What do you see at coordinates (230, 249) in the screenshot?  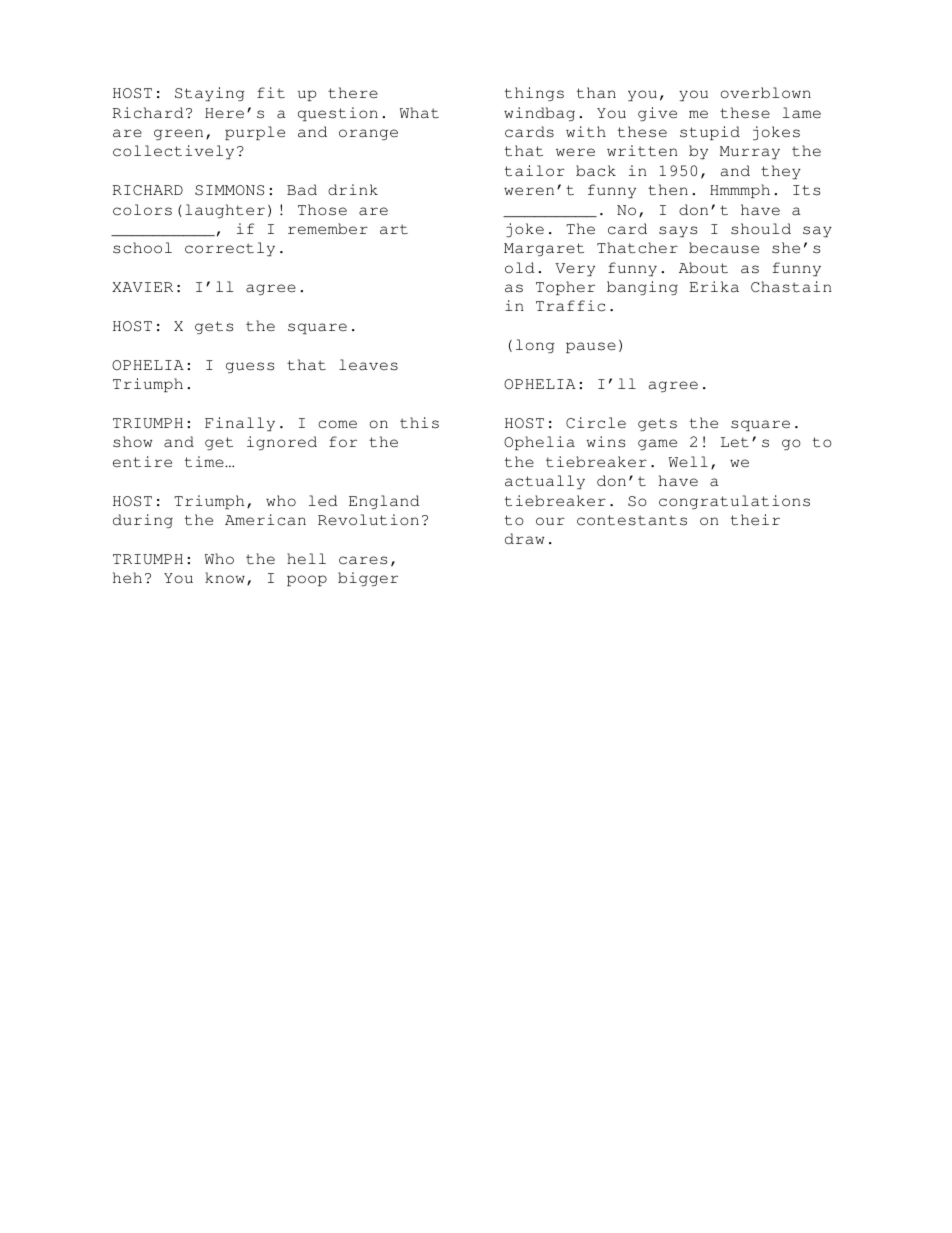 I see `correctly` at bounding box center [230, 249].
